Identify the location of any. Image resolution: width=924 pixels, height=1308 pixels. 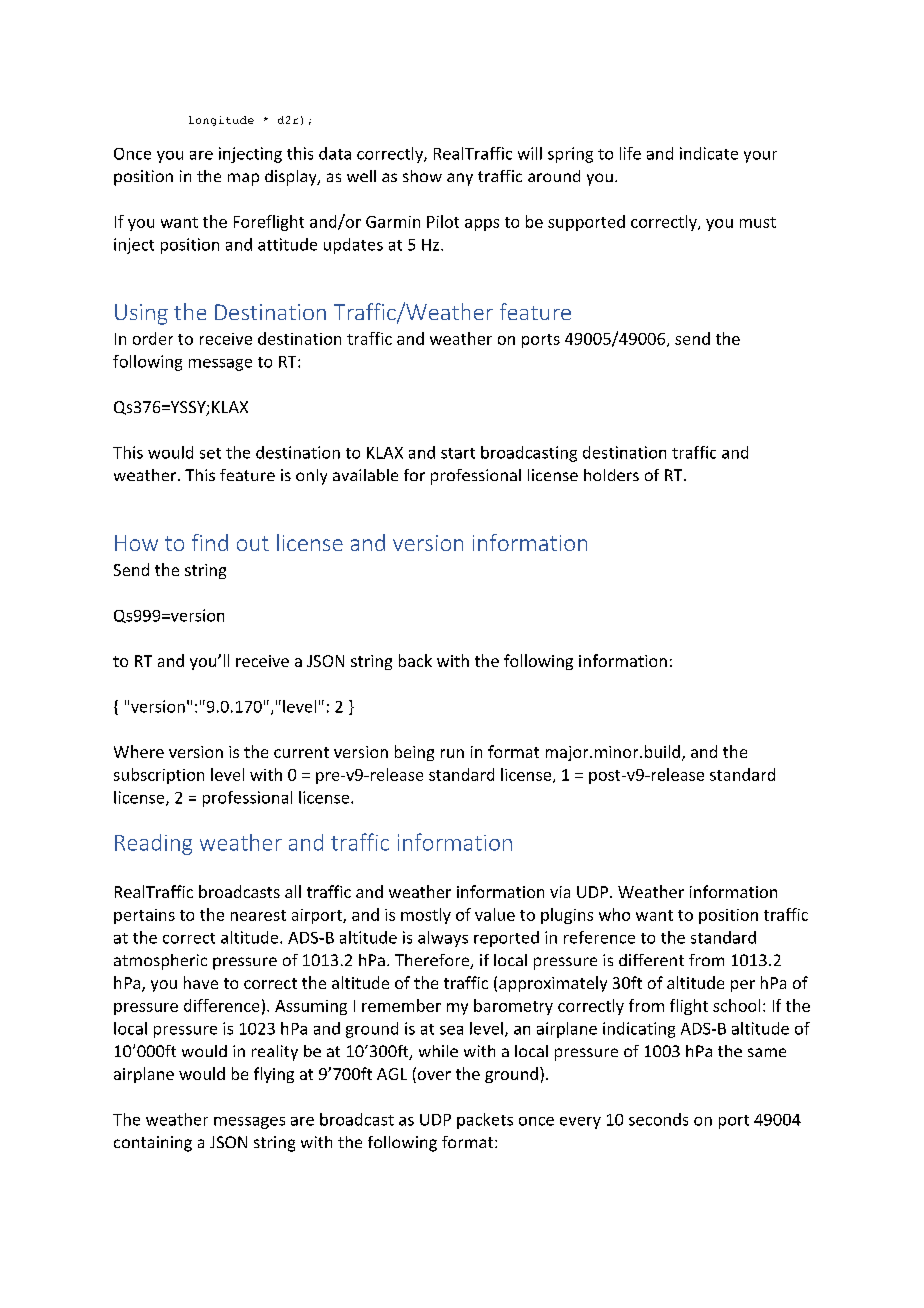
(460, 179).
